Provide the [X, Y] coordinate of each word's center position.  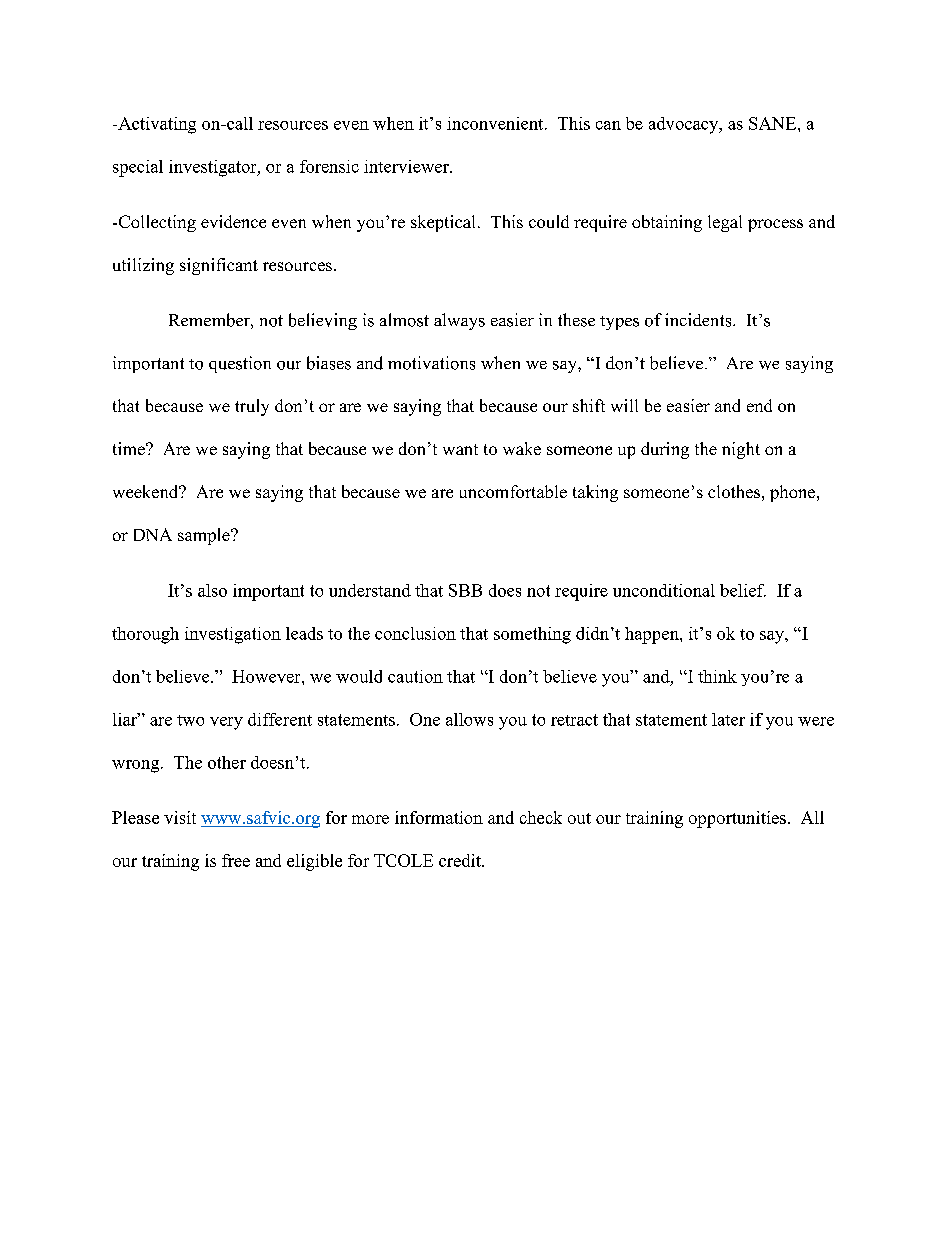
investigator [214, 168]
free [236, 860]
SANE [774, 123]
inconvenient [496, 123]
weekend [147, 491]
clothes [734, 491]
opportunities [737, 819]
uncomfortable [513, 491]
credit [461, 860]
